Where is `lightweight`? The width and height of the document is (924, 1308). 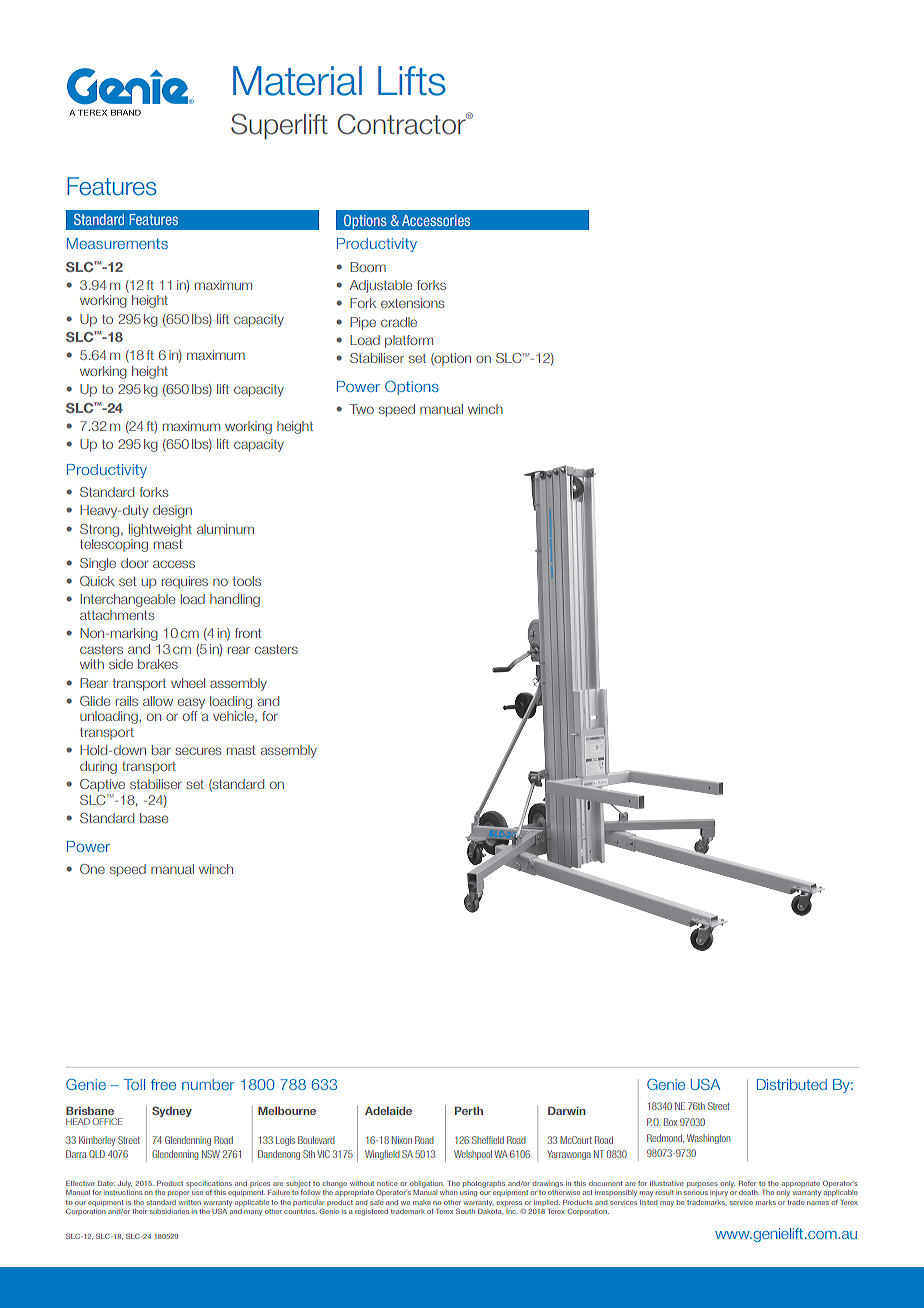
lightweight is located at coordinates (160, 530).
